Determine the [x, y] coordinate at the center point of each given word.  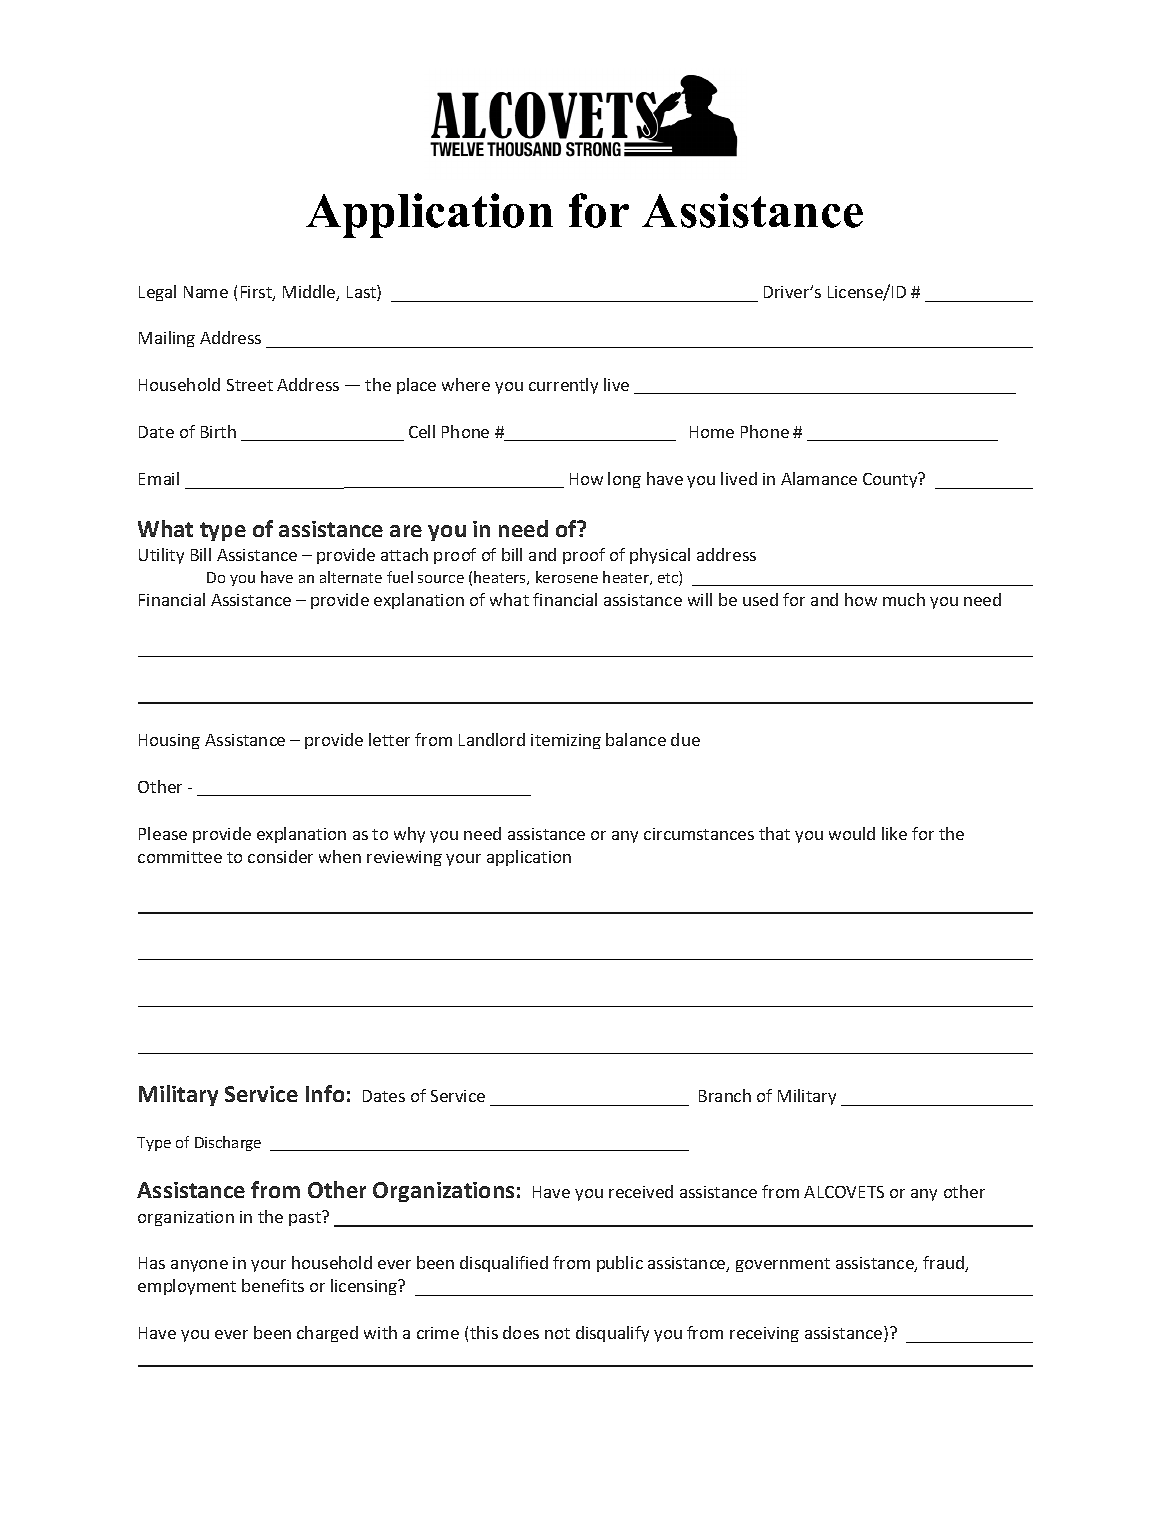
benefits [273, 1285]
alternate [351, 577]
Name [206, 292]
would [852, 833]
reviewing [404, 858]
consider [280, 856]
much [904, 599]
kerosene [567, 577]
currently [563, 386]
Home [712, 432]
